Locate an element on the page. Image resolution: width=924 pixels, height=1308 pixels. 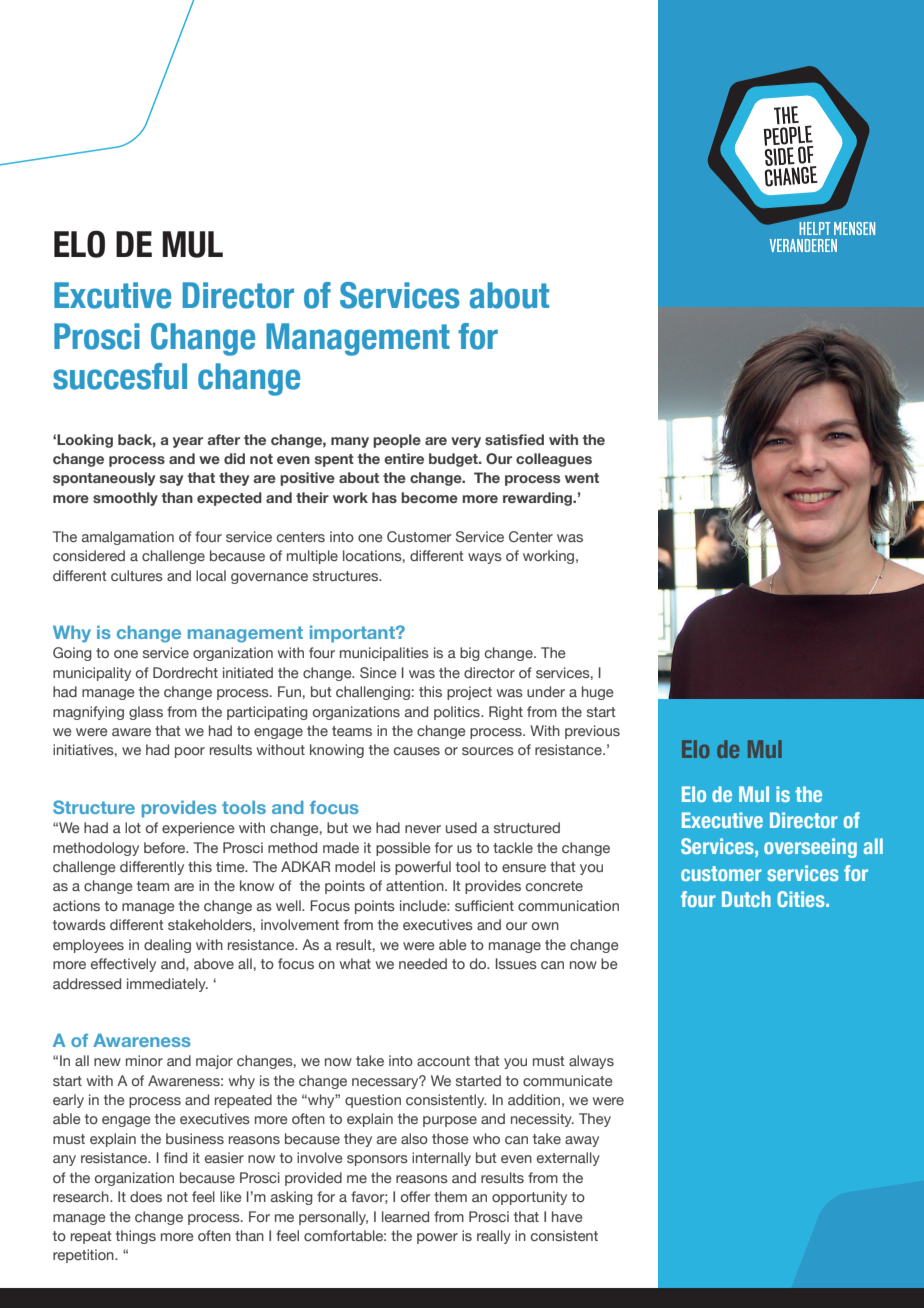
needed is located at coordinates (423, 963).
